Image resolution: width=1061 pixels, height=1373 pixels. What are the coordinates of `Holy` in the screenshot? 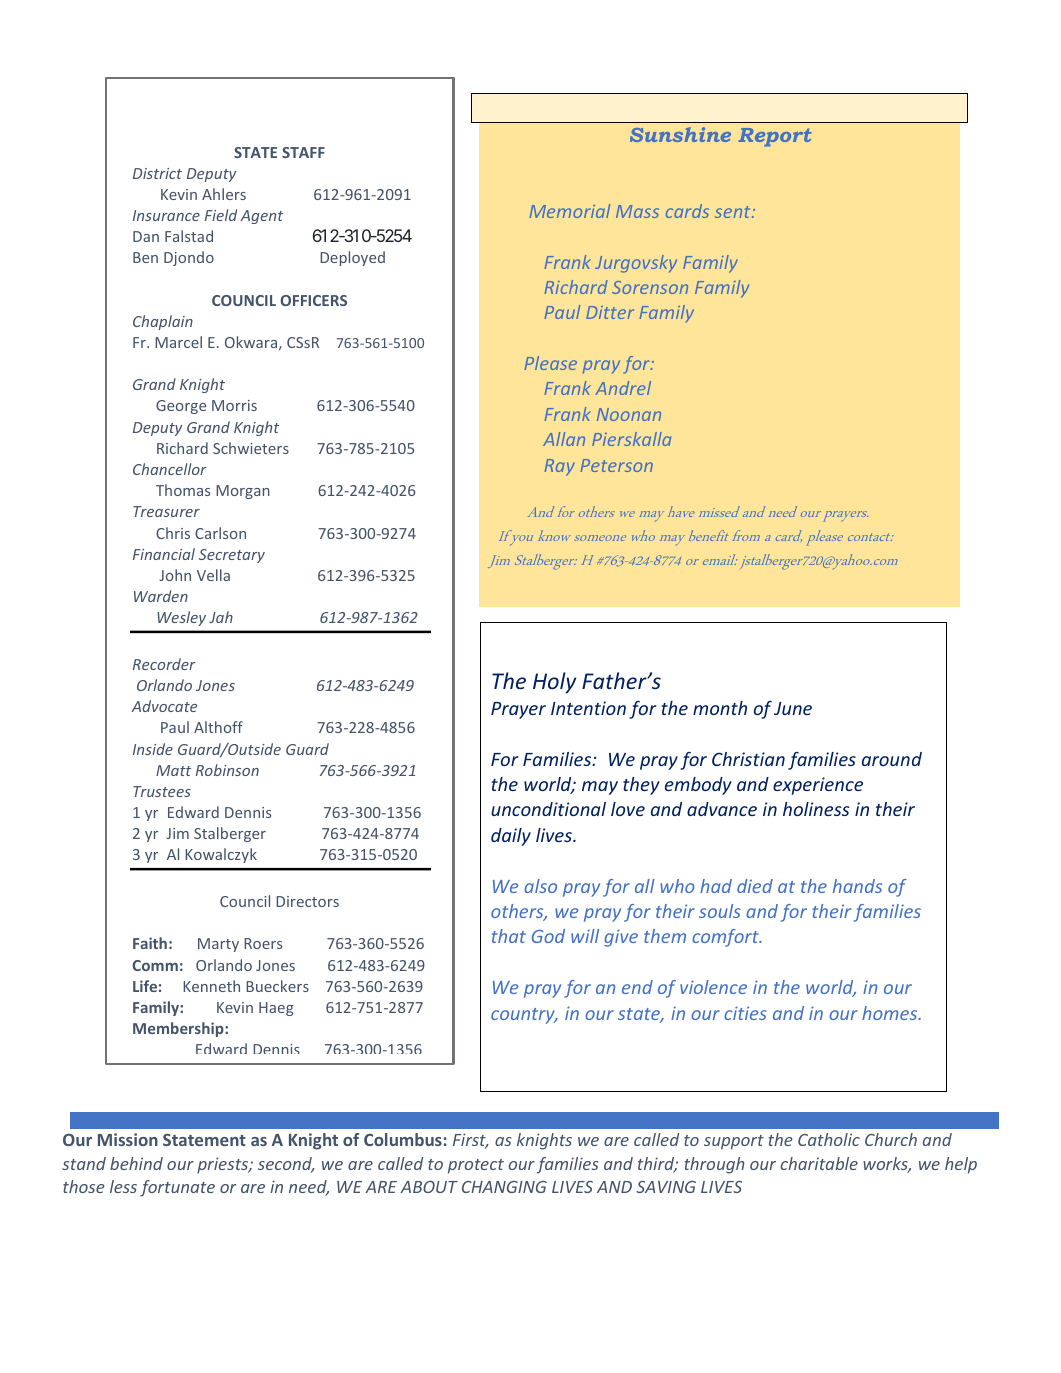 It's located at (554, 683).
